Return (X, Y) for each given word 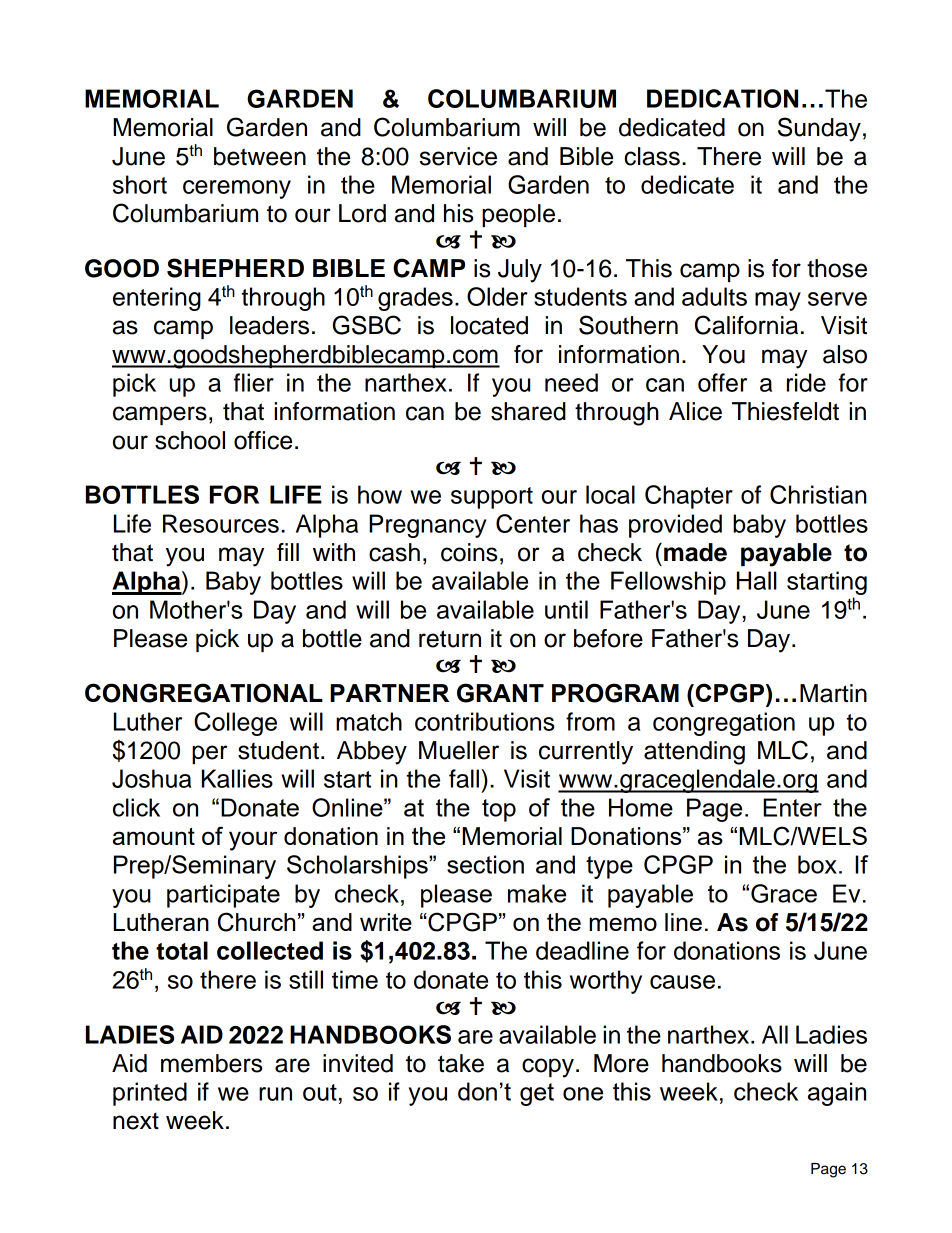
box (817, 864)
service (458, 156)
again (837, 1094)
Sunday (819, 129)
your (253, 841)
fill (288, 552)
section (485, 864)
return (450, 639)
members (212, 1063)
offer (722, 382)
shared (528, 411)
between (260, 156)
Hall (757, 580)
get (537, 1094)
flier (254, 382)
